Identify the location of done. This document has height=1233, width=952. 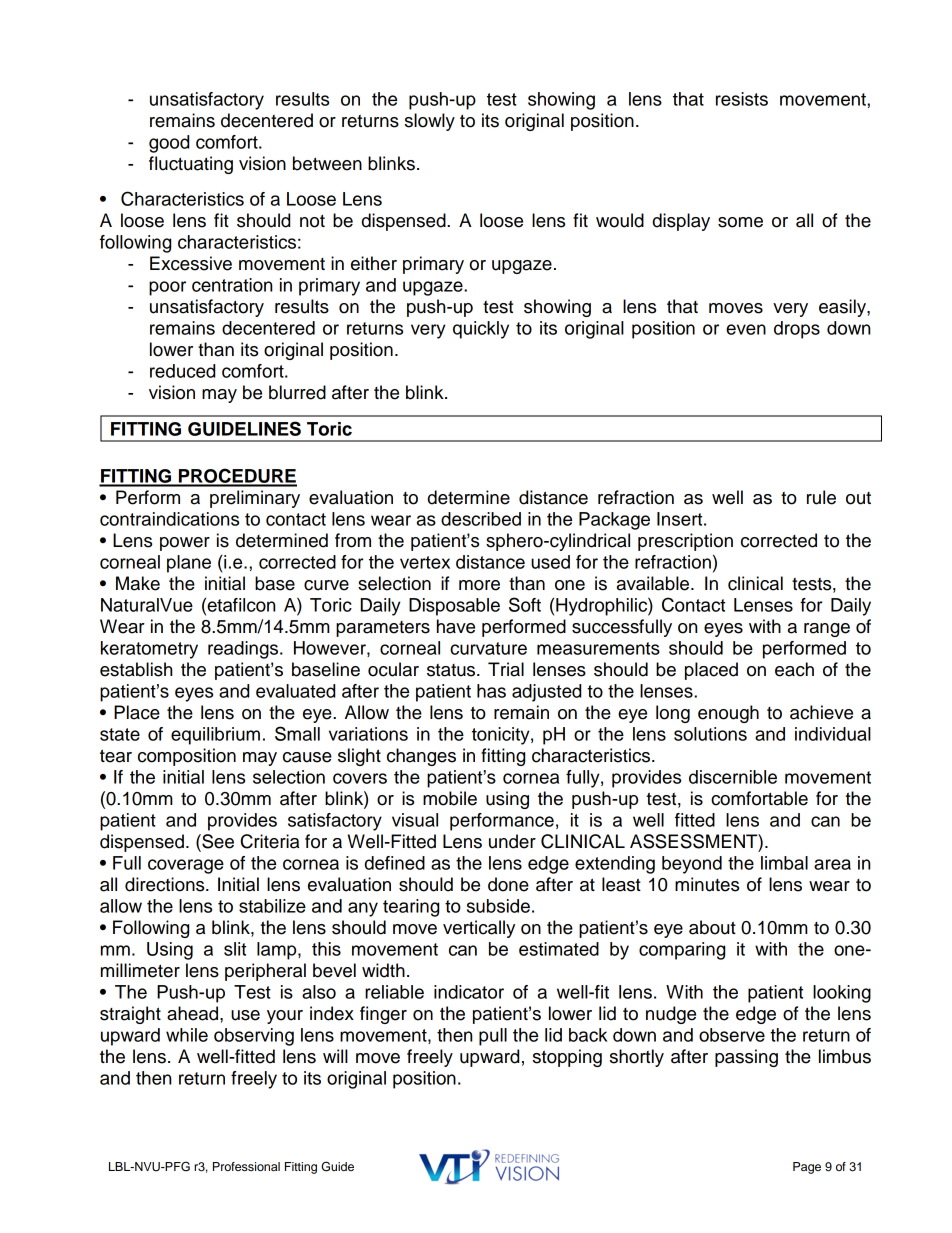
(508, 884).
